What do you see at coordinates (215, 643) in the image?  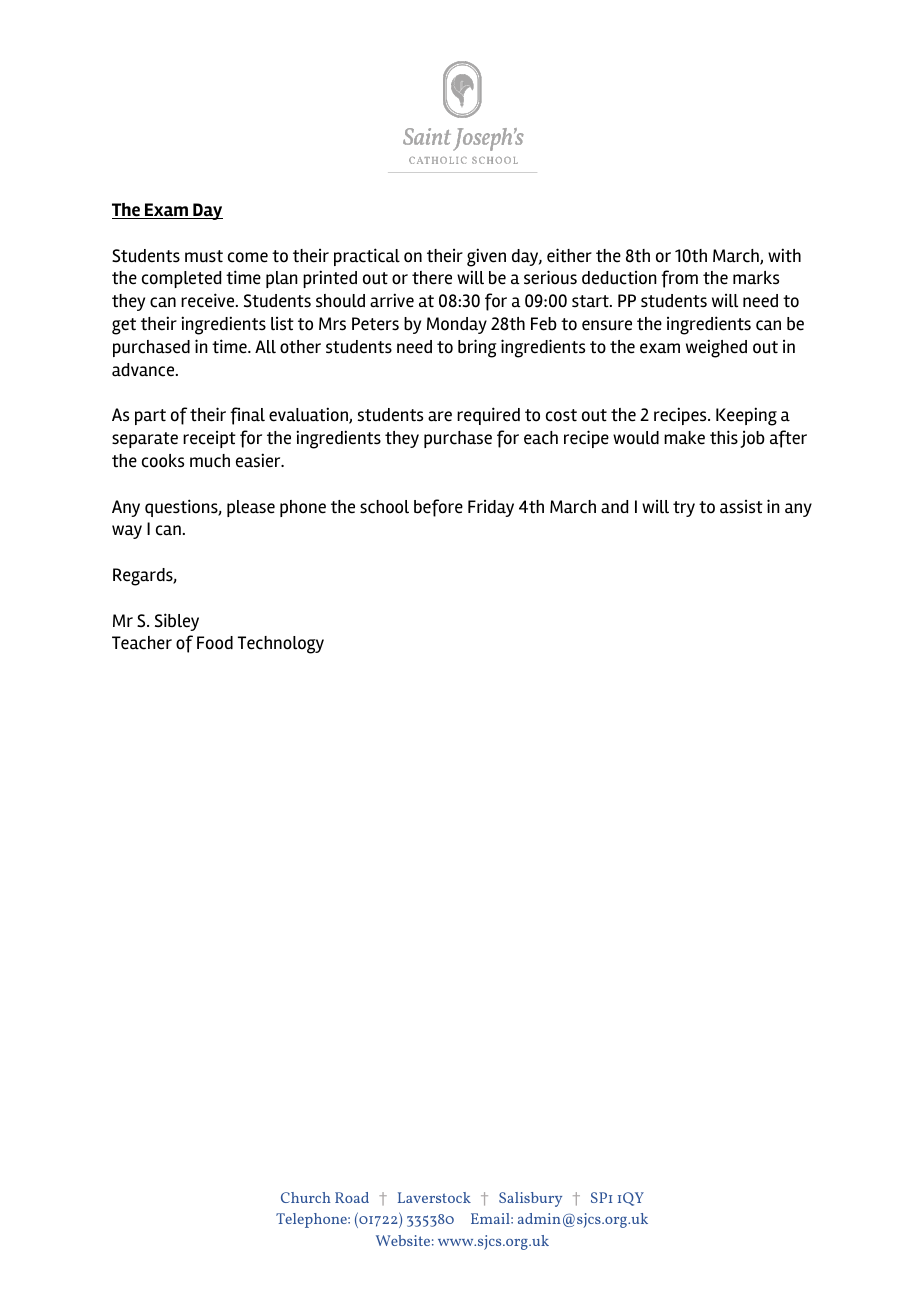 I see `Food` at bounding box center [215, 643].
